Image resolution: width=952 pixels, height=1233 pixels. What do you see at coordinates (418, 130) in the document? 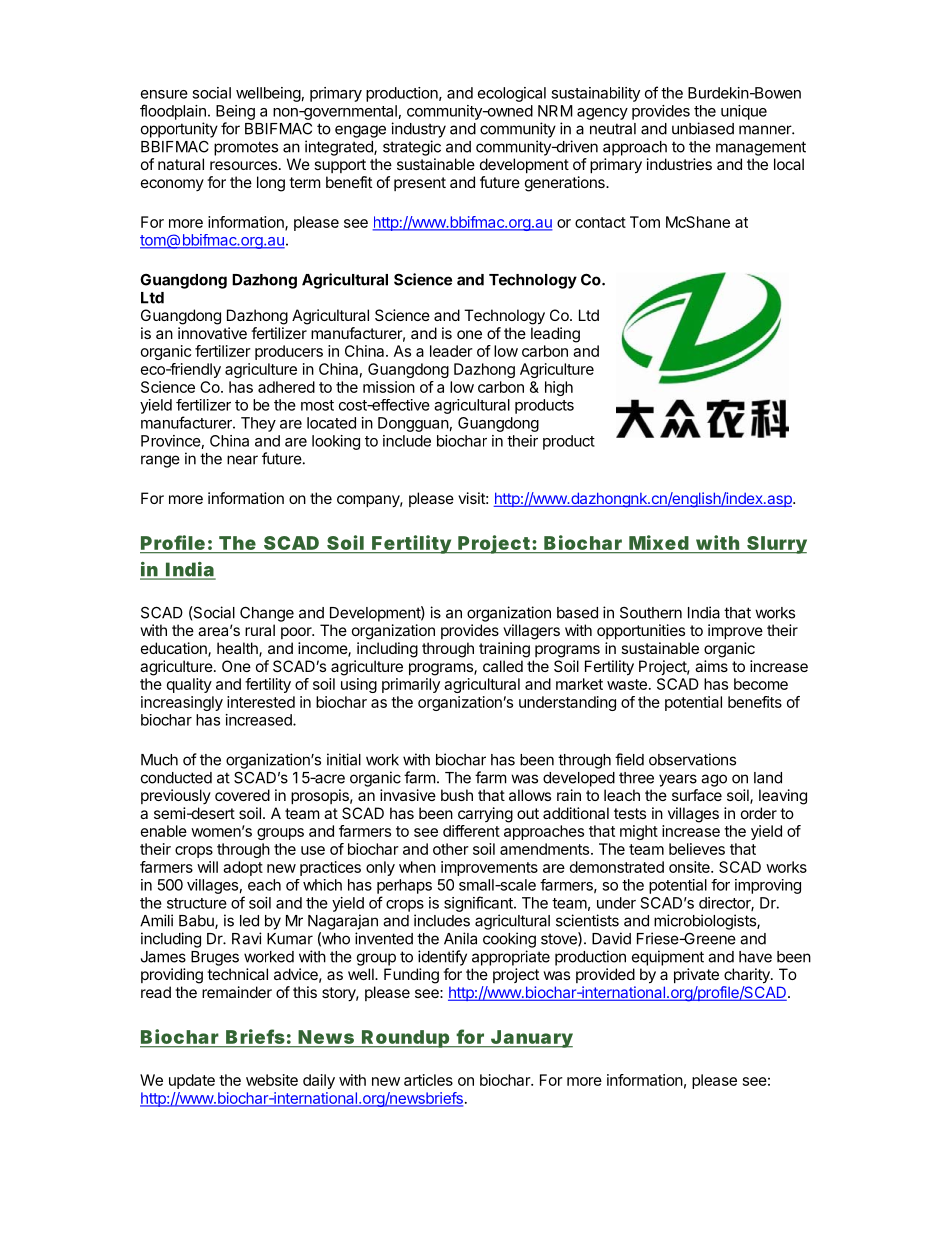
I see `industry` at bounding box center [418, 130].
